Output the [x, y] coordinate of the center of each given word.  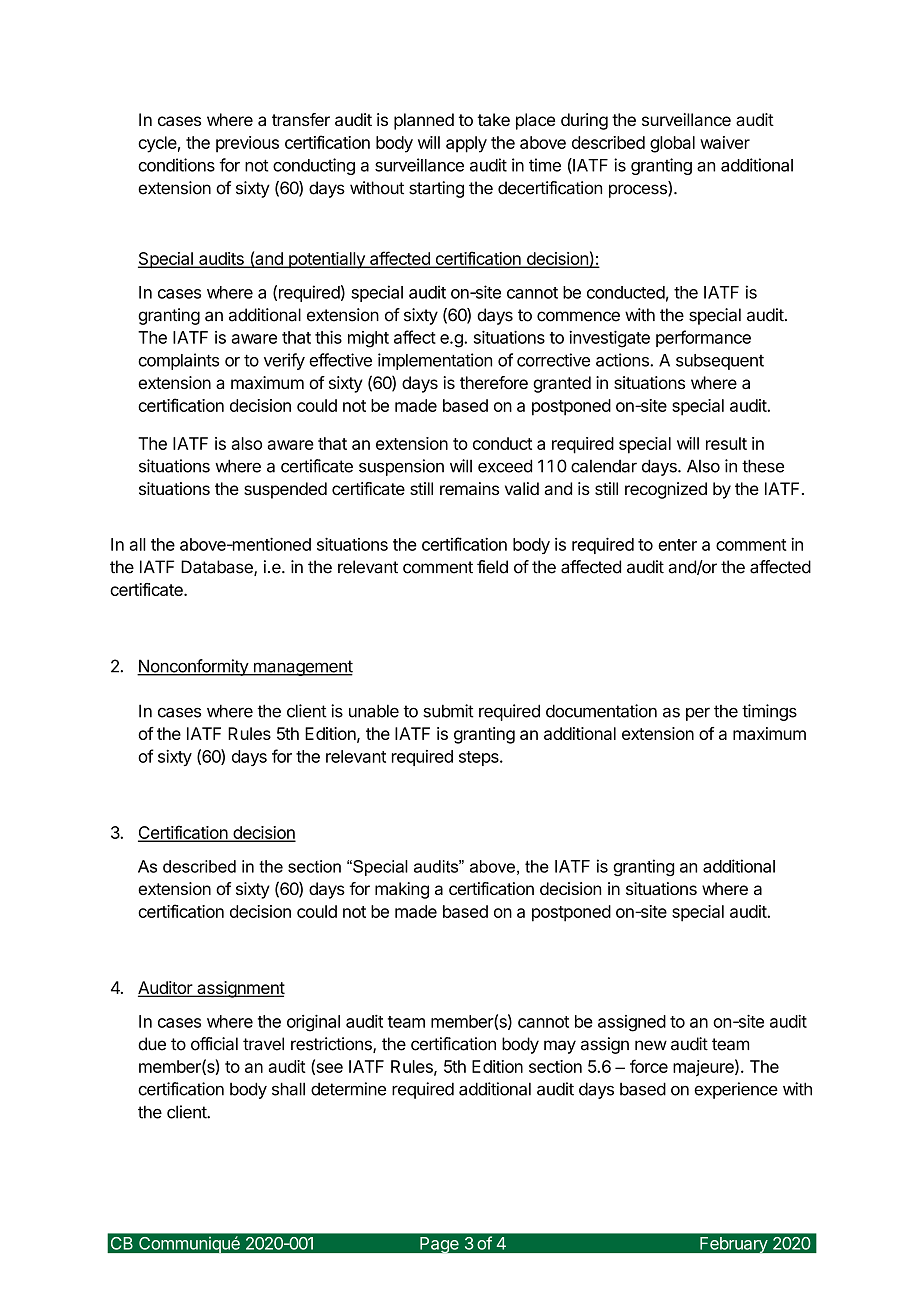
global [672, 144]
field [492, 567]
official [214, 1044]
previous [247, 144]
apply [466, 144]
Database [218, 568]
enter [677, 545]
